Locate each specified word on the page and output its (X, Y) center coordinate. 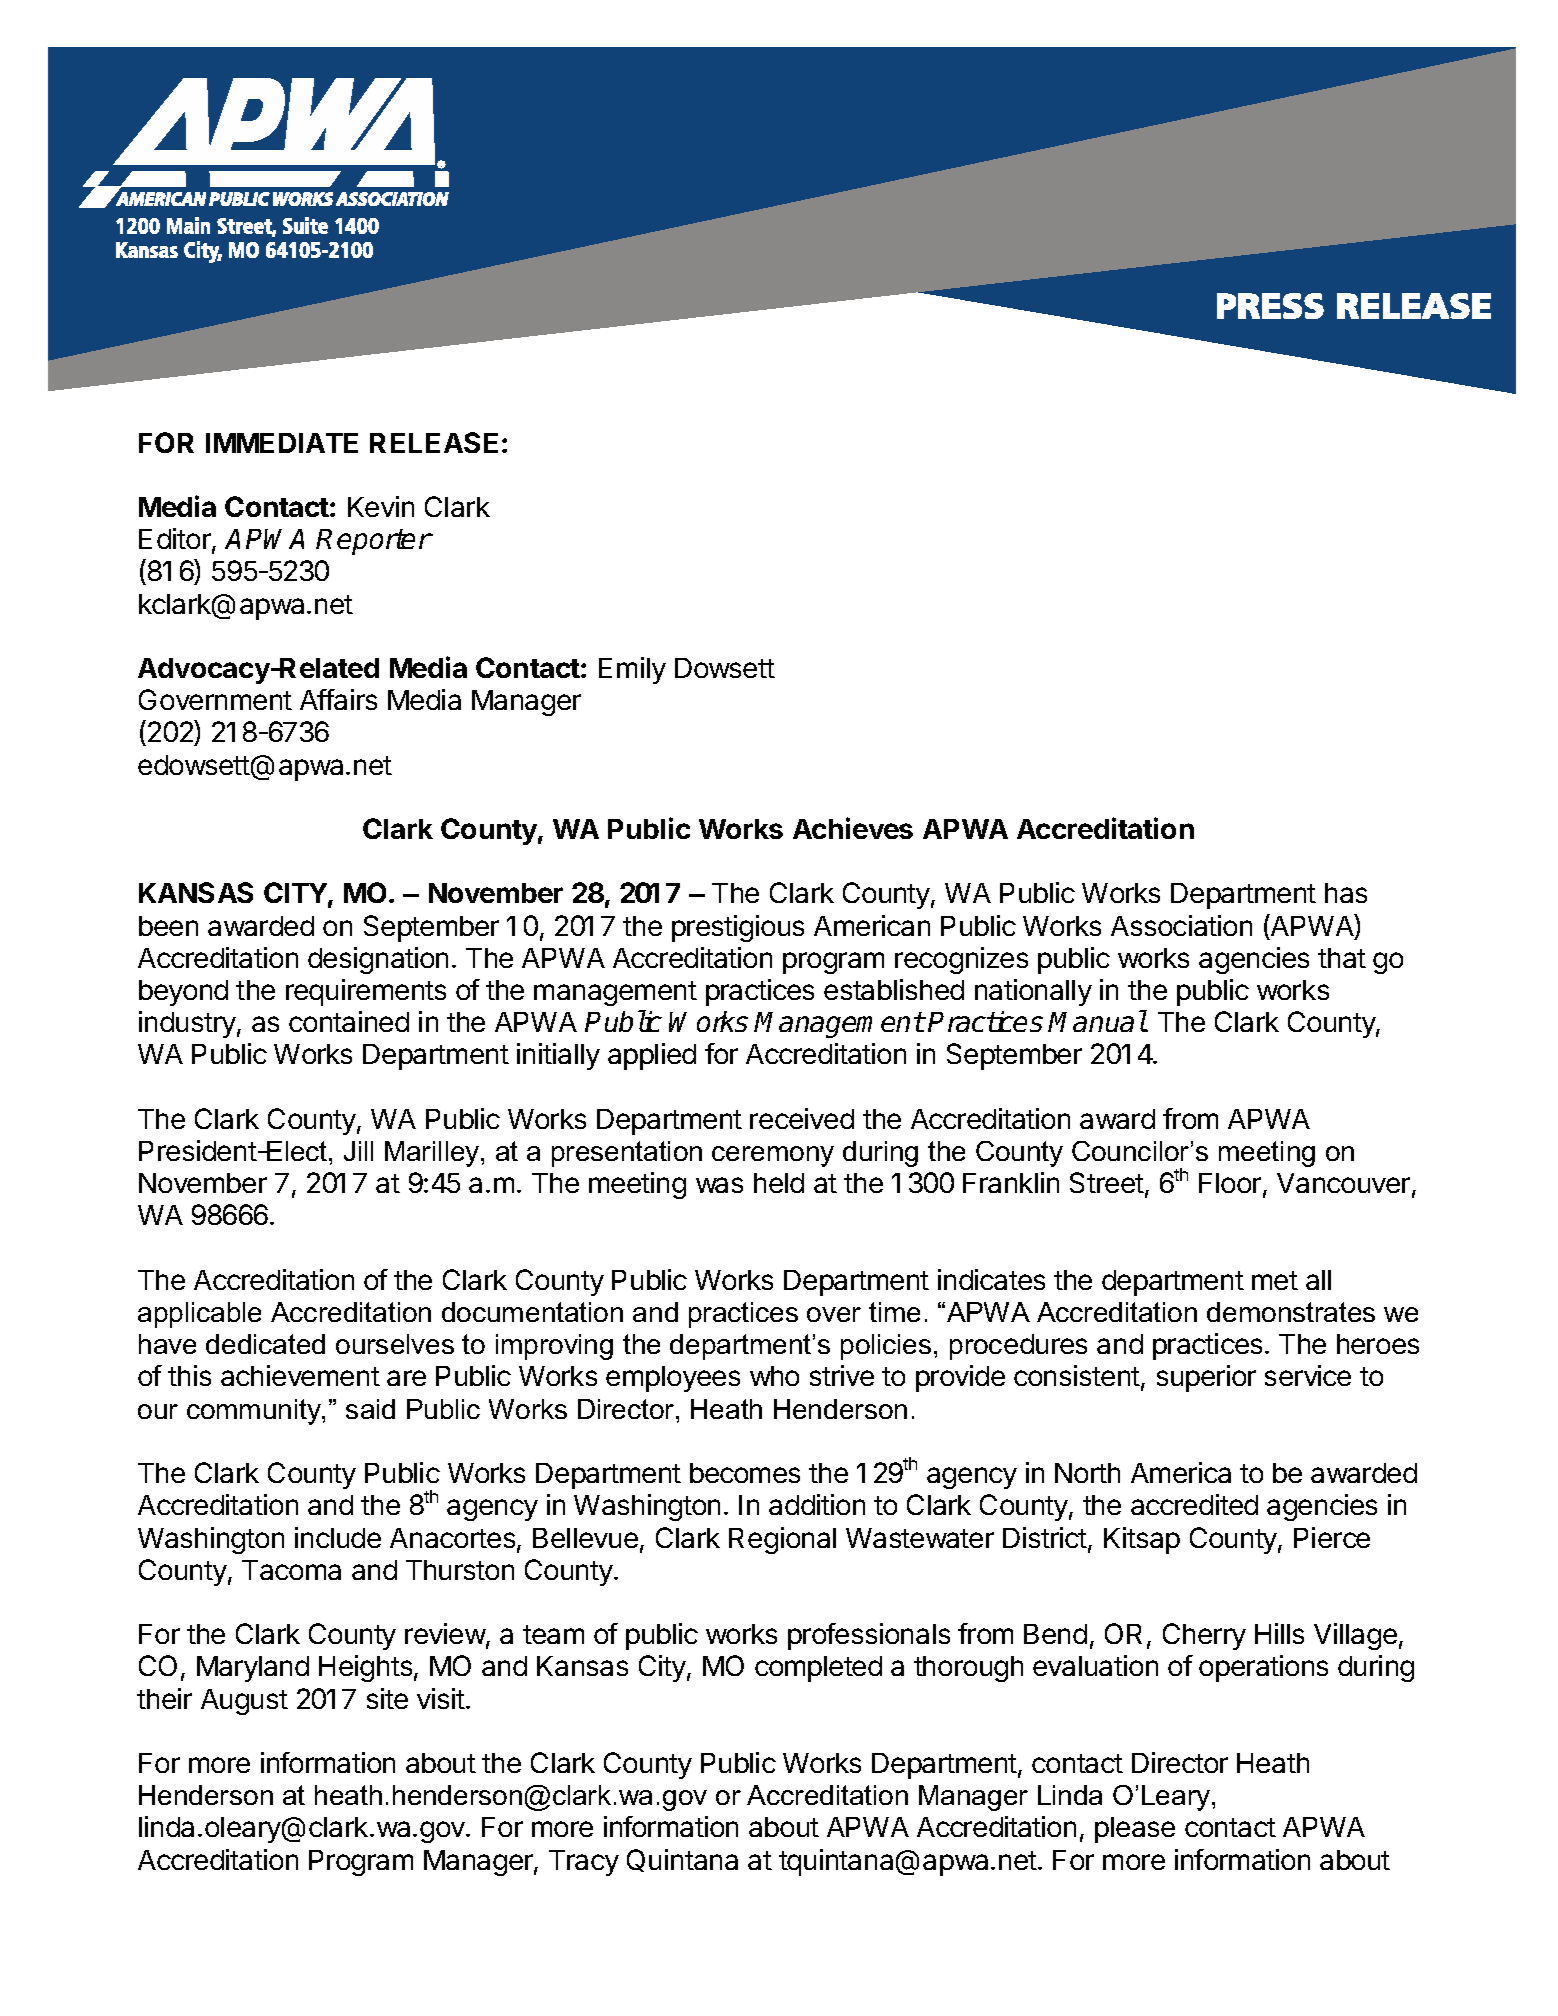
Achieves (853, 828)
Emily (632, 670)
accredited (1194, 1504)
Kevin (381, 506)
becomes (745, 1473)
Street (1107, 1182)
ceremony (773, 1156)
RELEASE (434, 442)
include (338, 1537)
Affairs (338, 699)
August (244, 1702)
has (1346, 893)
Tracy (584, 1863)
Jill (358, 1151)
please (1135, 1830)
